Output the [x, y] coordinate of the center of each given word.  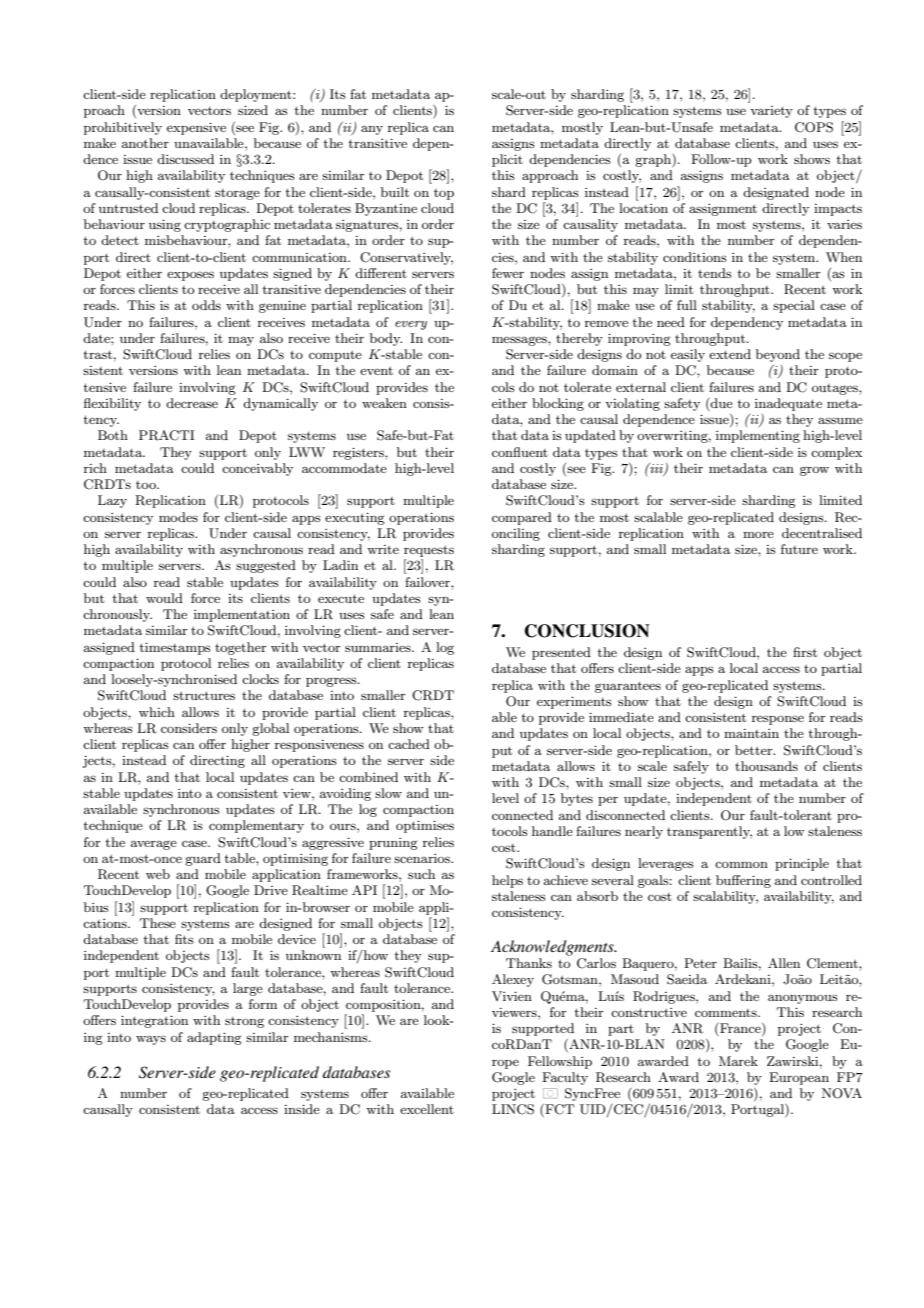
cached [409, 744]
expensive [196, 128]
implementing [758, 436]
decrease [192, 403]
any [372, 130]
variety [771, 112]
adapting [214, 1038]
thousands [766, 766]
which [157, 712]
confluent [520, 452]
